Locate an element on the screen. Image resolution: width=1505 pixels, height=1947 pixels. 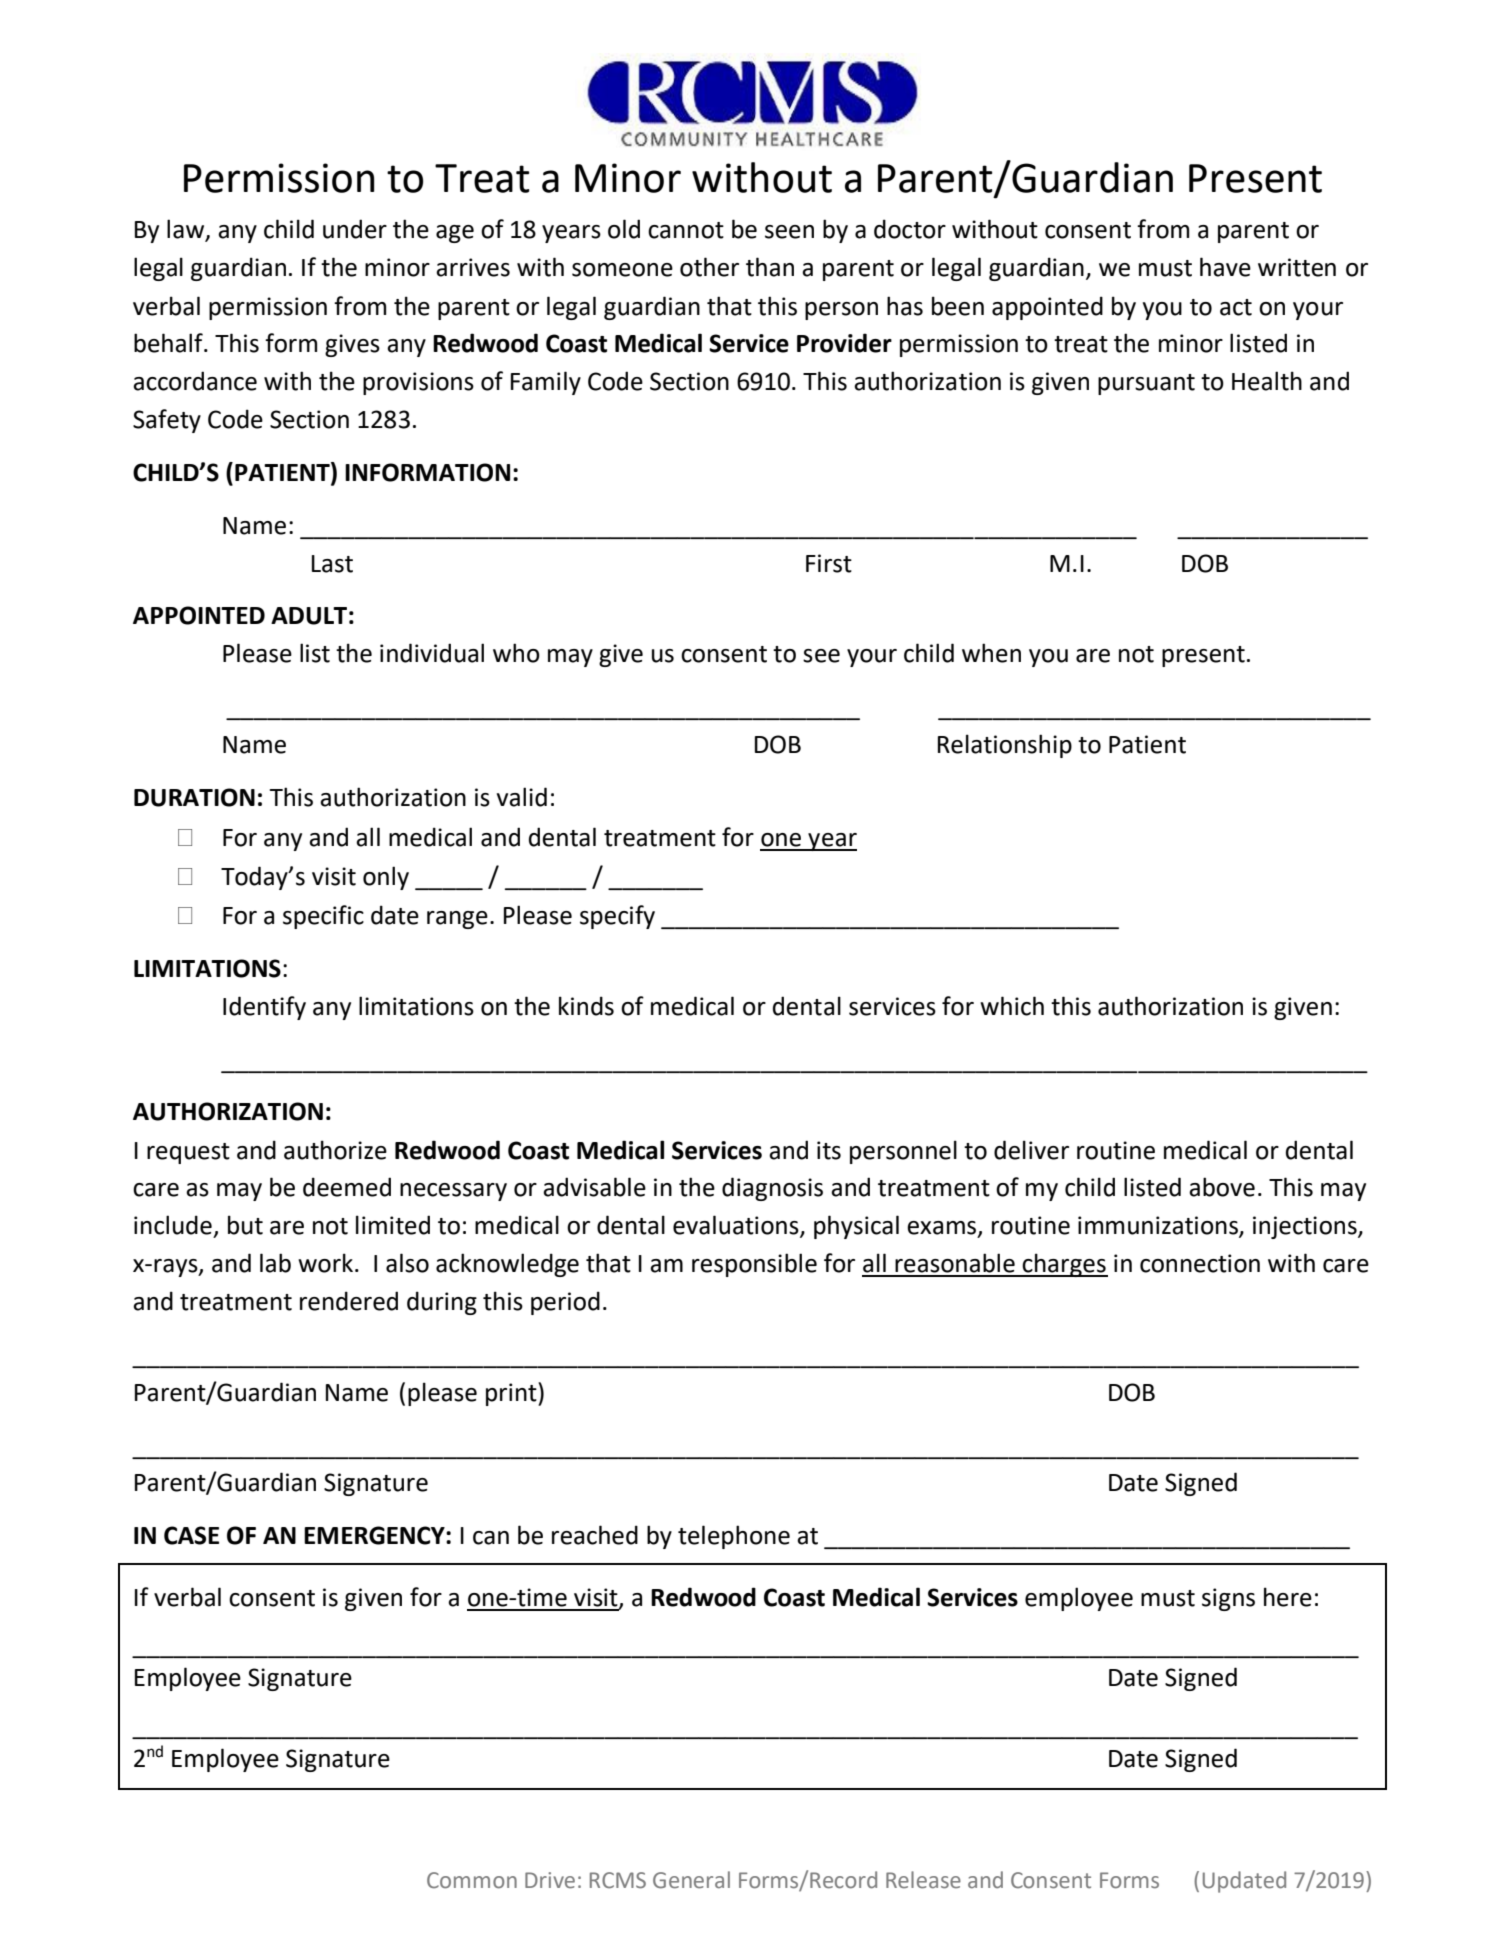
its is located at coordinates (829, 1150).
